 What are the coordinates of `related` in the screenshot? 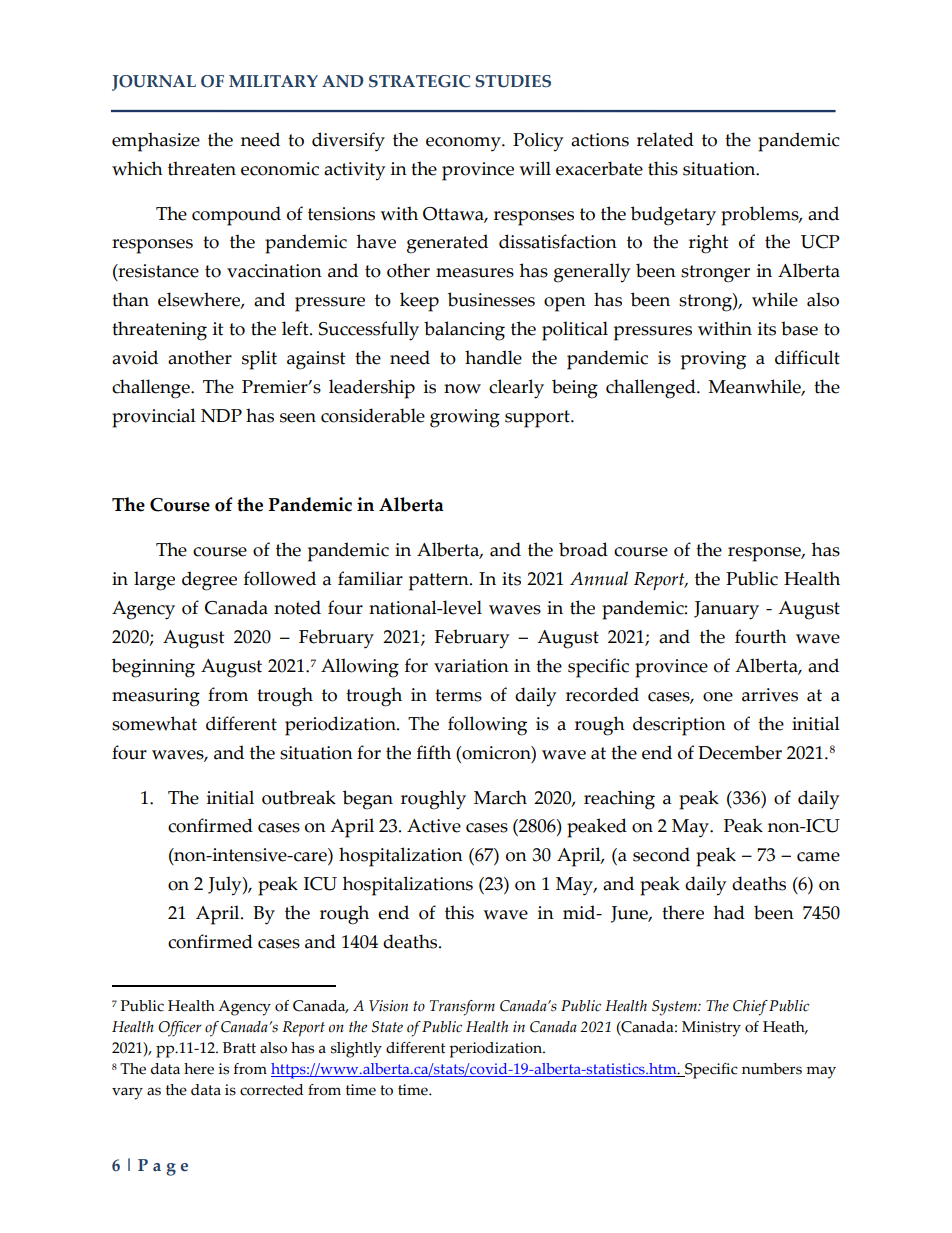 It's located at (665, 139).
